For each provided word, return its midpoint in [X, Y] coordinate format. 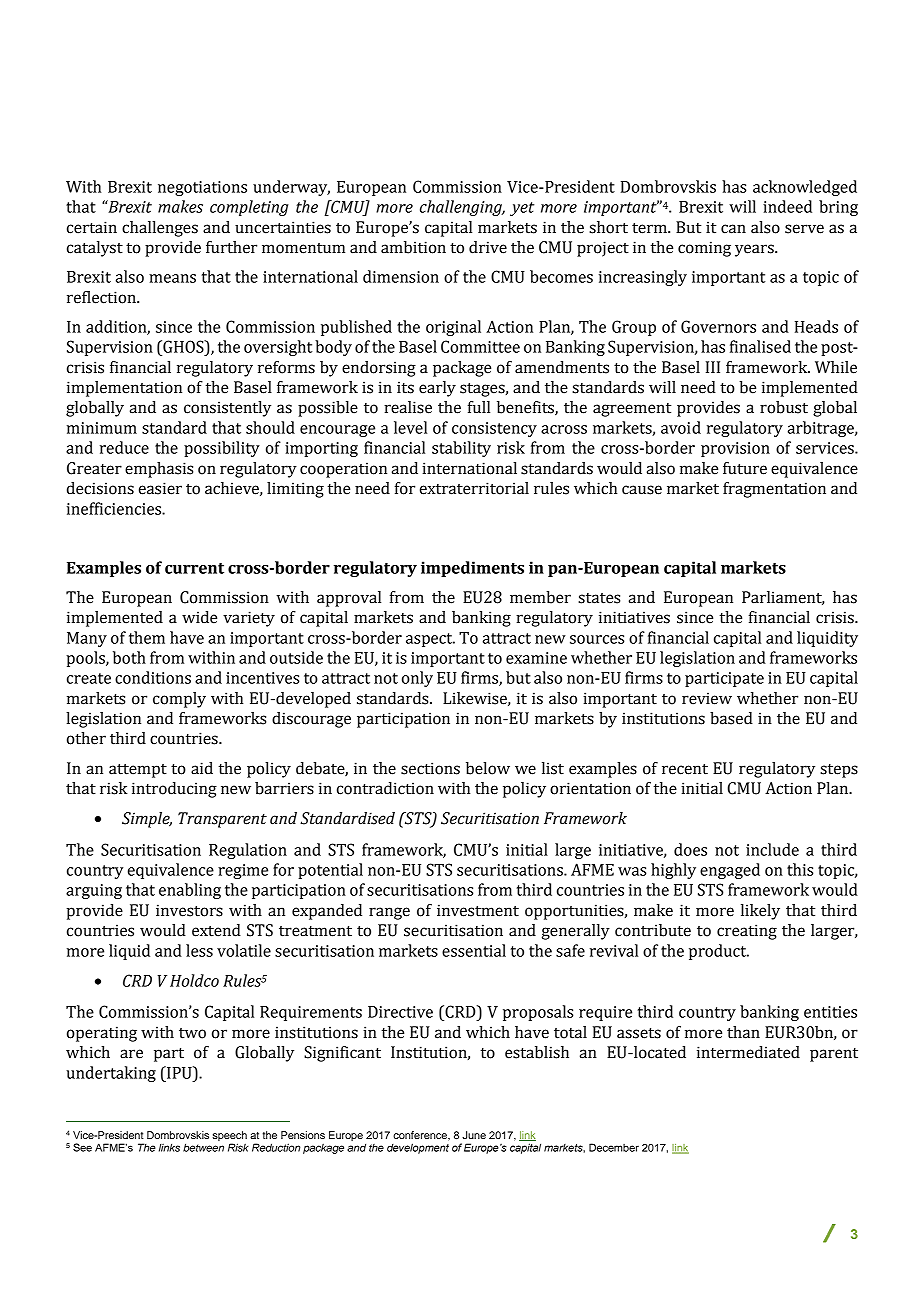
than [743, 1032]
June [474, 1135]
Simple [147, 820]
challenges [160, 229]
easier [160, 488]
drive [488, 247]
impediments [472, 569]
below [488, 768]
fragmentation [774, 490]
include [772, 849]
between [203, 1147]
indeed [787, 206]
